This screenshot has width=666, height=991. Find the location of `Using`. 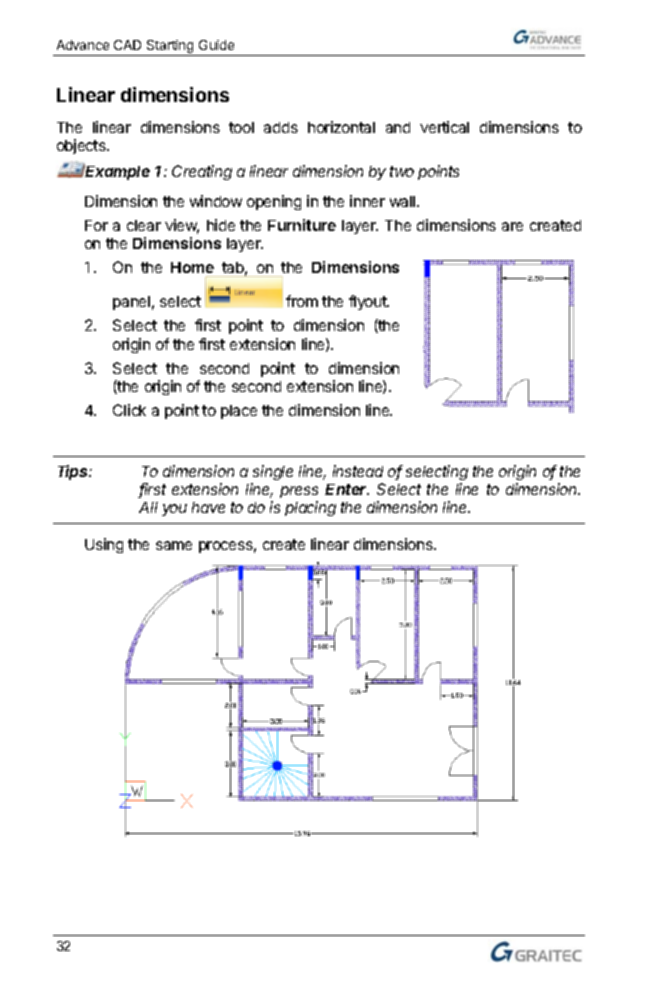

Using is located at coordinates (104, 545).
